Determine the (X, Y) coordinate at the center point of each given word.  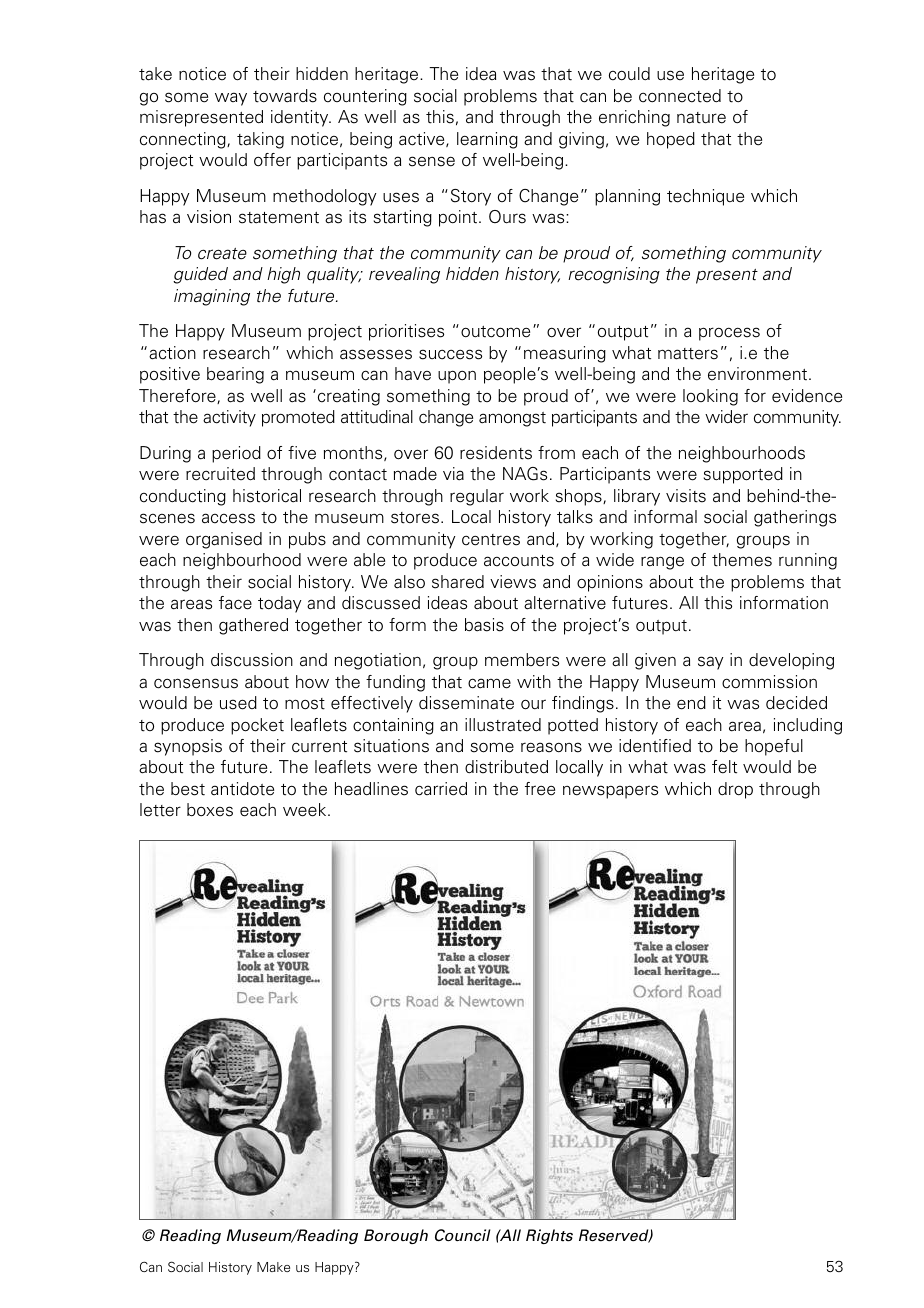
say (711, 663)
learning (487, 140)
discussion (252, 660)
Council (463, 1235)
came (489, 683)
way (231, 99)
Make (273, 1267)
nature (701, 118)
